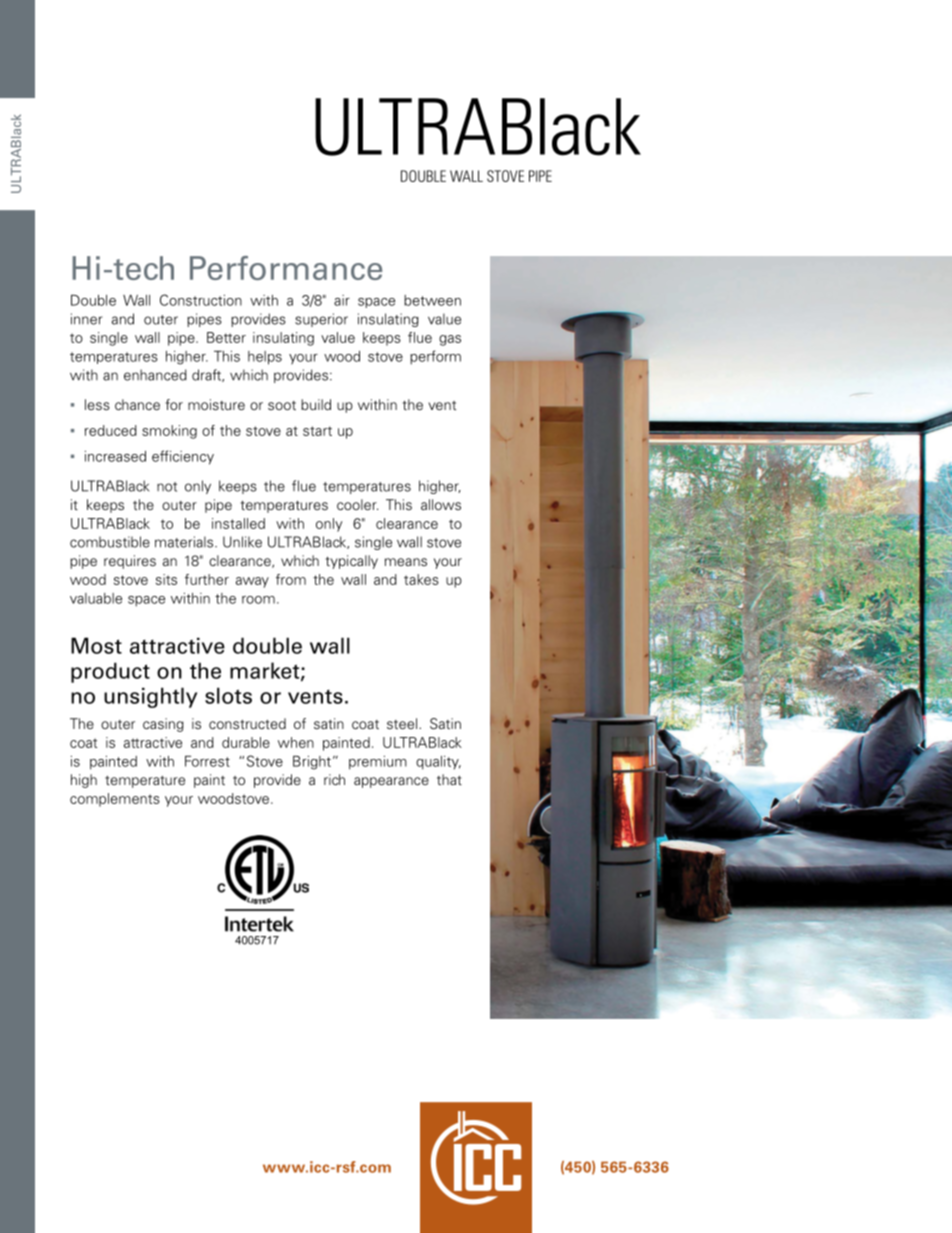  I want to click on Unlike, so click(242, 542).
